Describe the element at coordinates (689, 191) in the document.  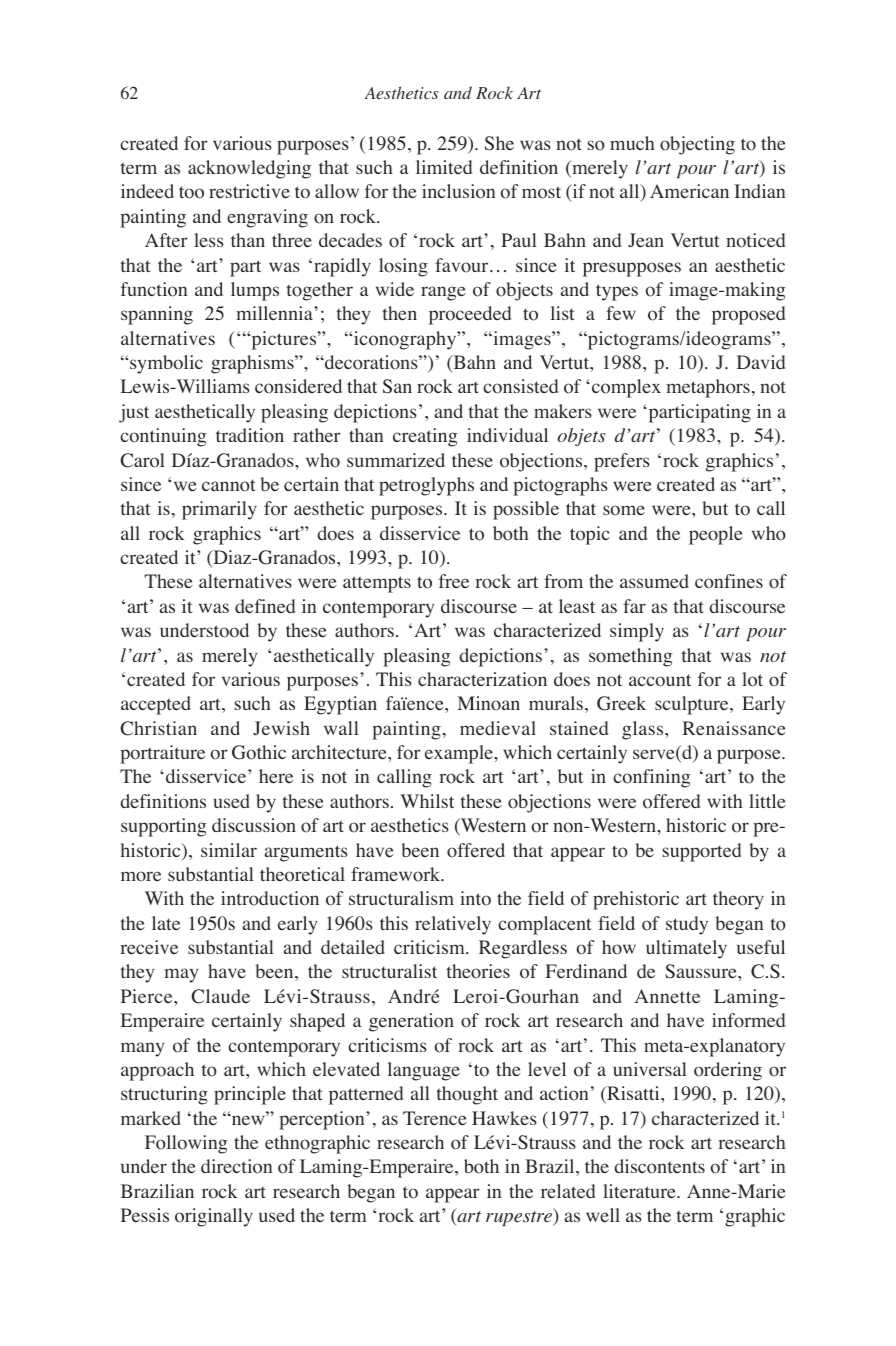
I see `American` at that location.
